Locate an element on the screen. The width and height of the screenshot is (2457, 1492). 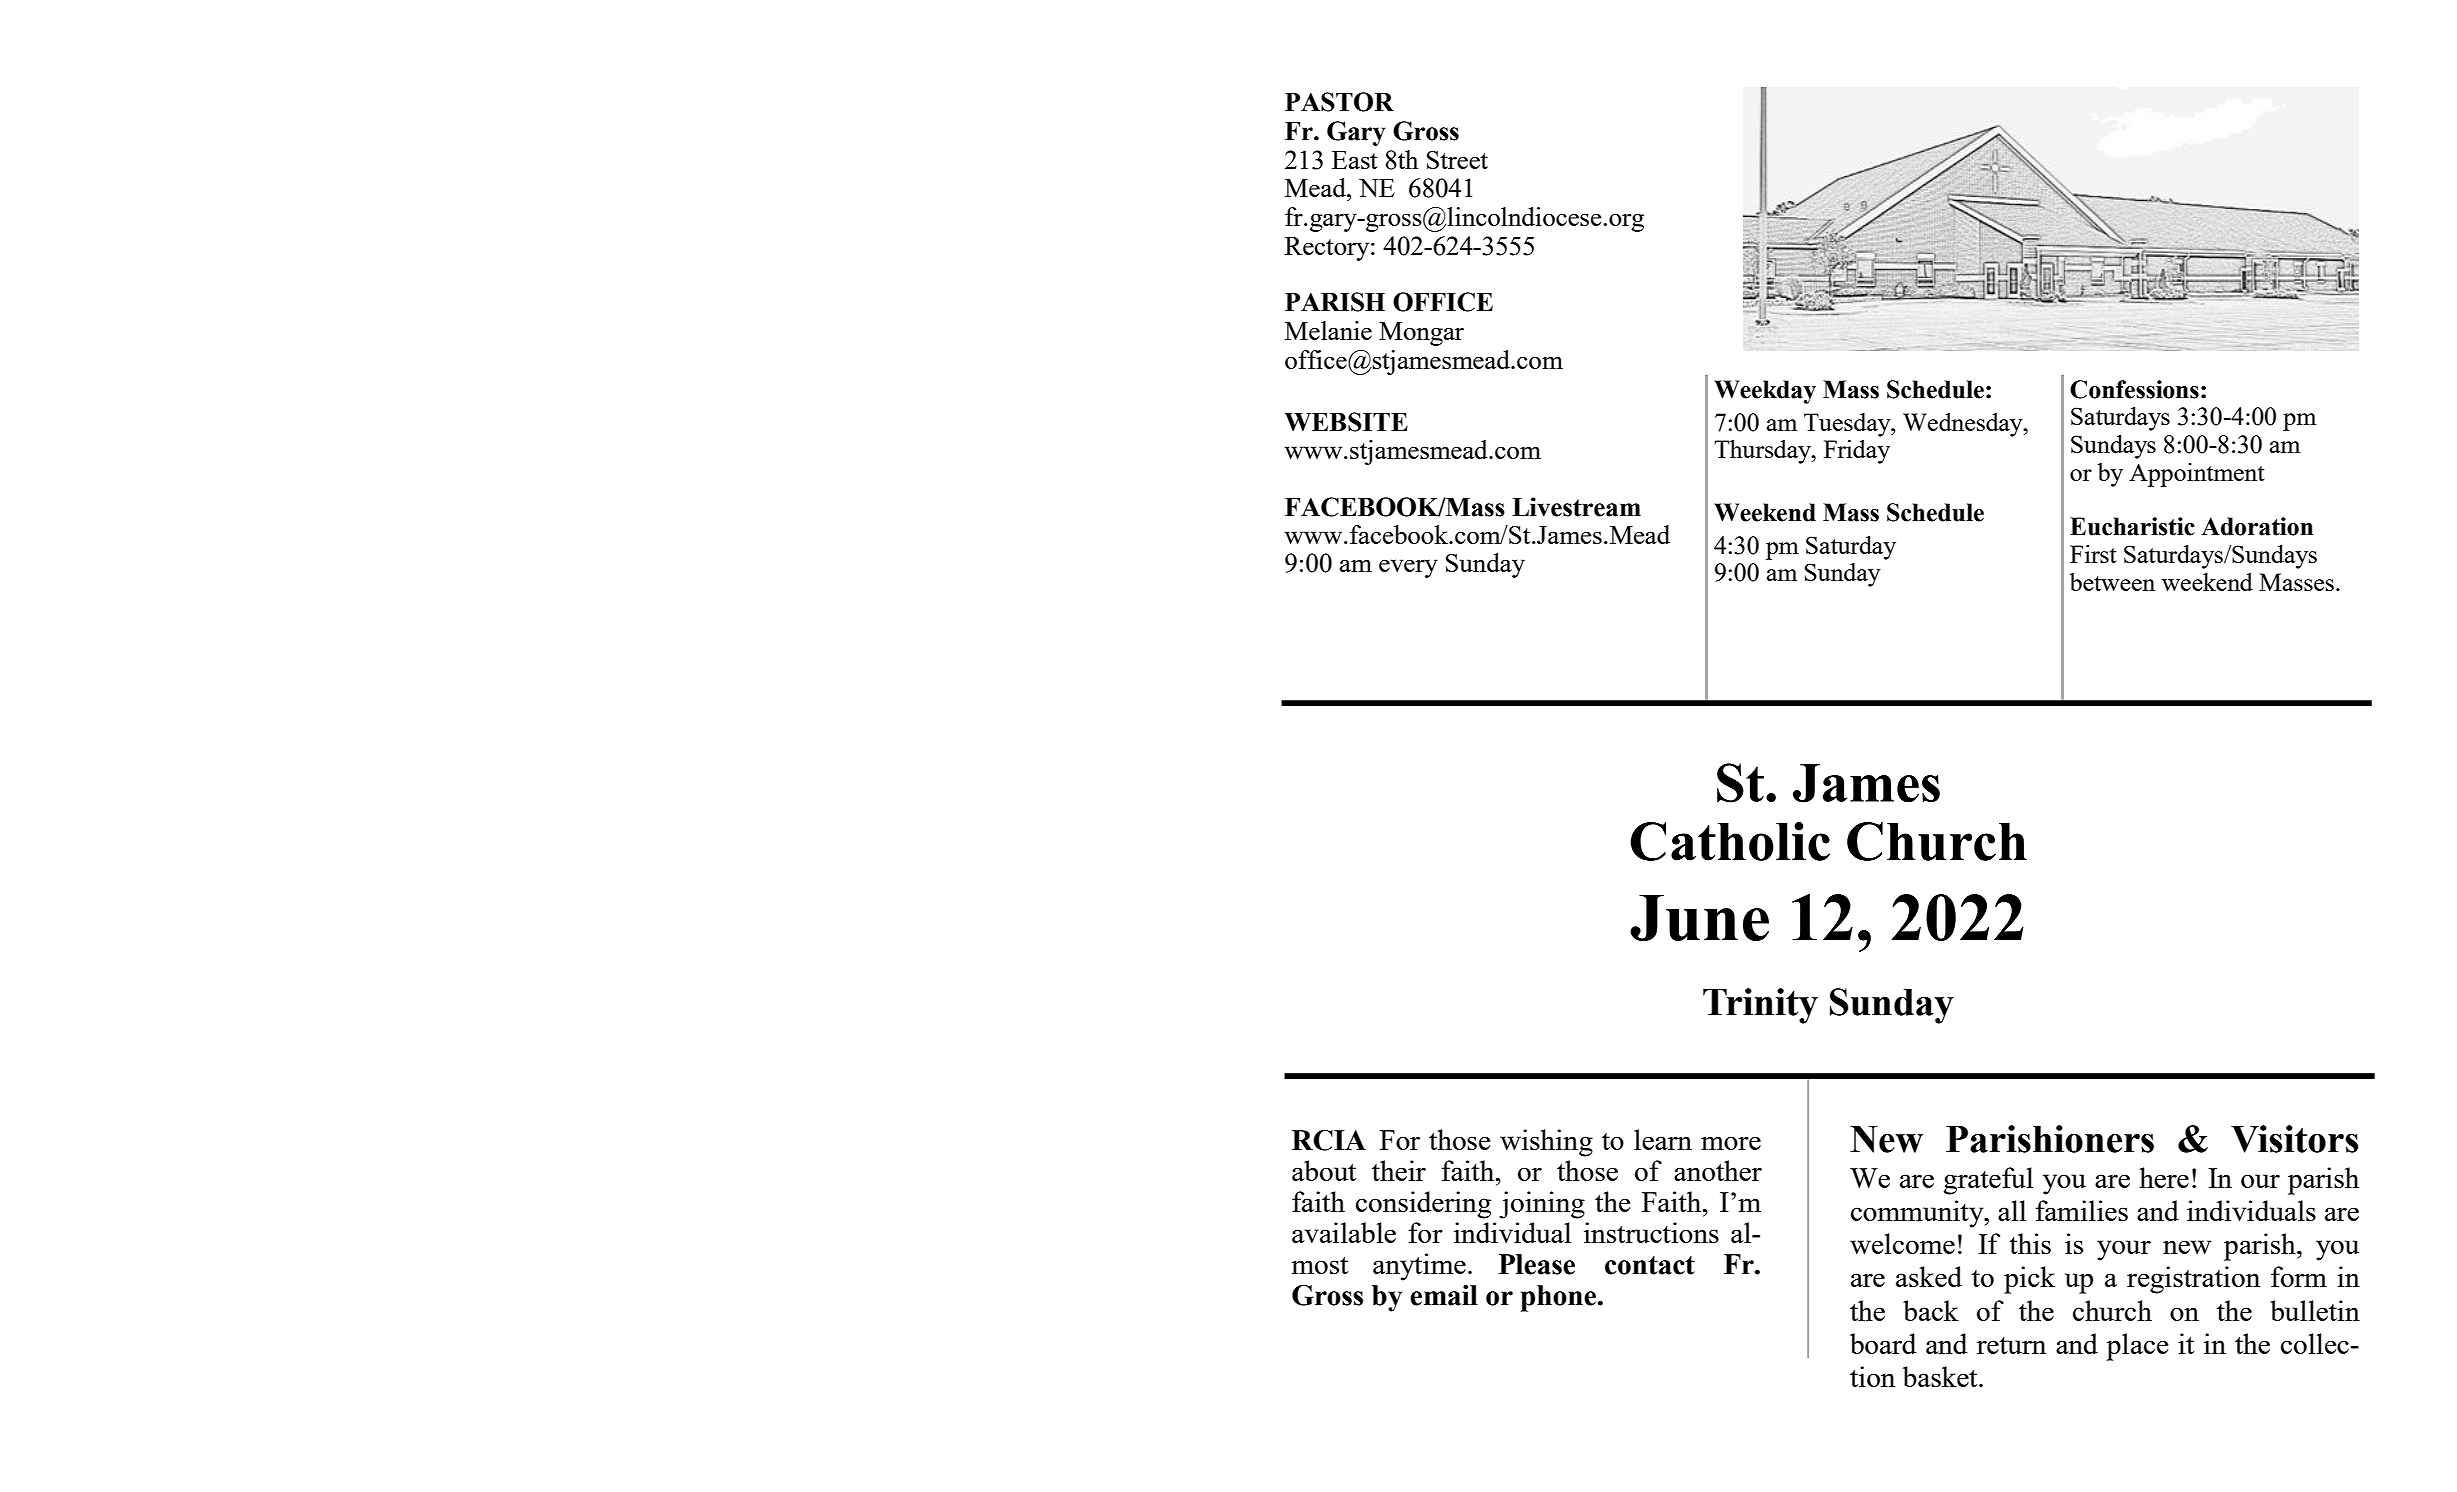
Weekday is located at coordinates (1765, 392).
